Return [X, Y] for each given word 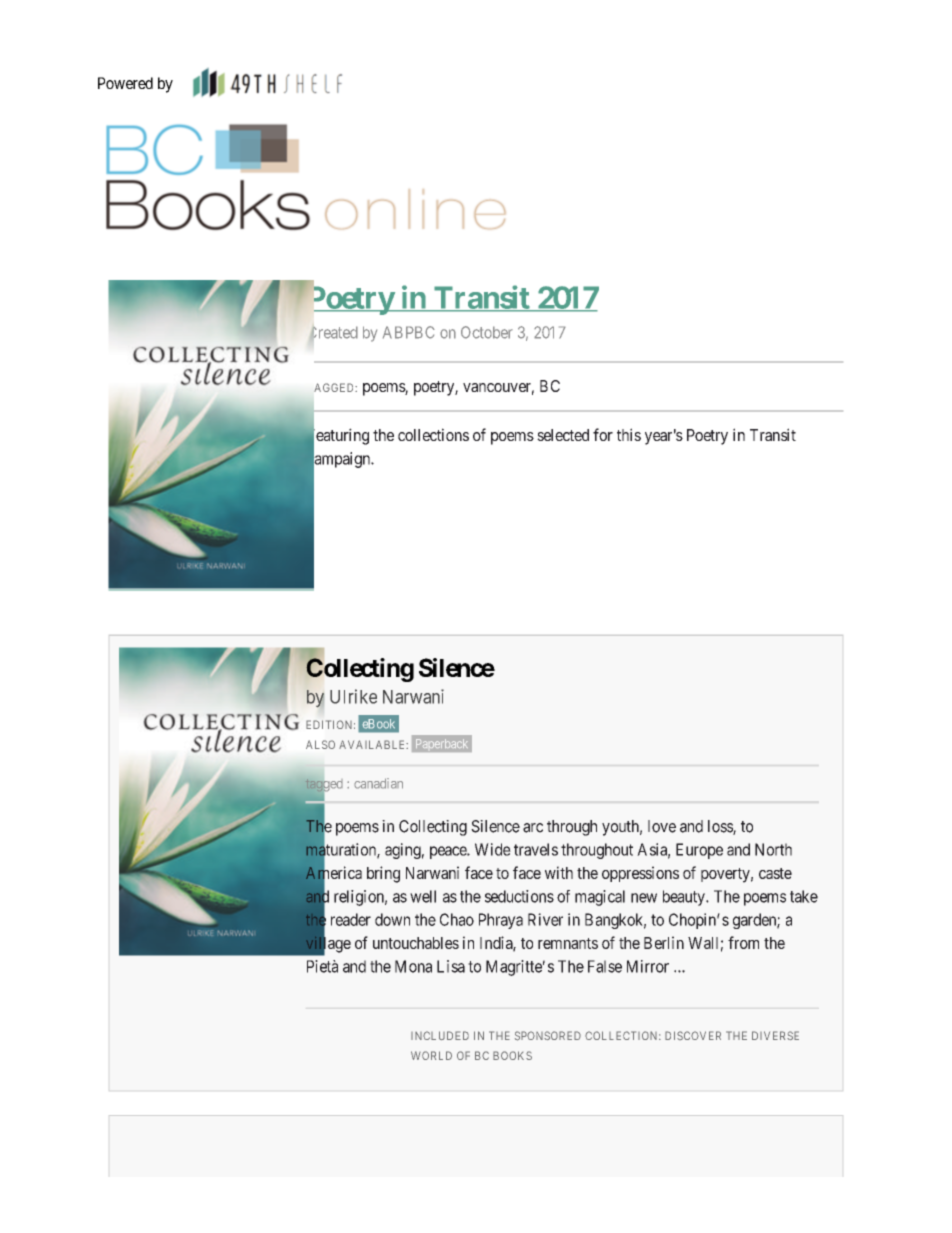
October [487, 332]
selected [563, 435]
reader [351, 919]
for [603, 434]
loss [721, 827]
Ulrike [353, 696]
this [629, 434]
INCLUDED [440, 1035]
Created [334, 333]
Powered [125, 83]
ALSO [320, 744]
